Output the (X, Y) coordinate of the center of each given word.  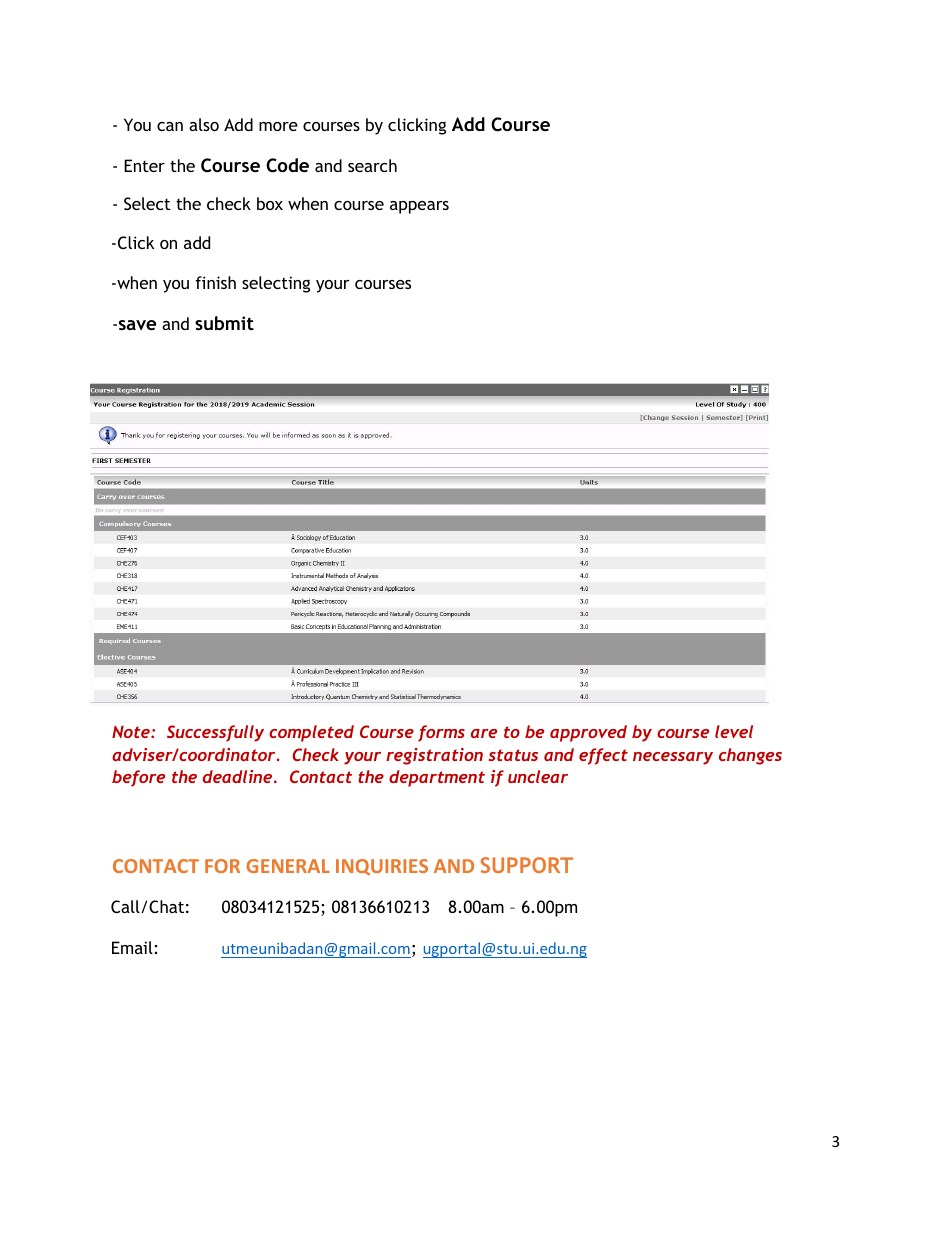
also (204, 124)
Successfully (215, 733)
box (270, 203)
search (372, 165)
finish (215, 282)
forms (441, 733)
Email (132, 947)
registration (434, 756)
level (734, 731)
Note (132, 731)
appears (419, 207)
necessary (673, 758)
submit (224, 323)
